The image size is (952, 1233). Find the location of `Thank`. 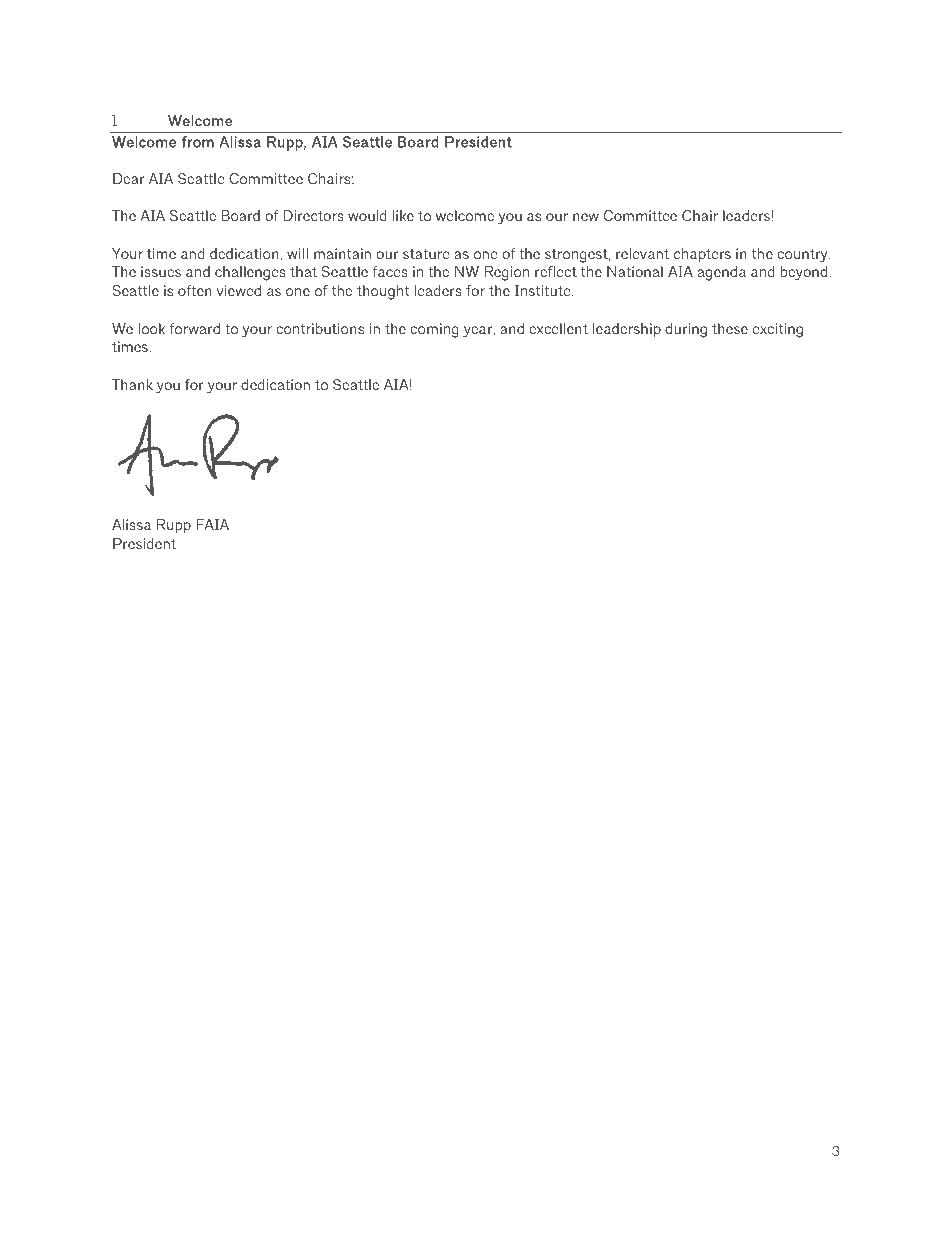

Thank is located at coordinates (132, 384).
